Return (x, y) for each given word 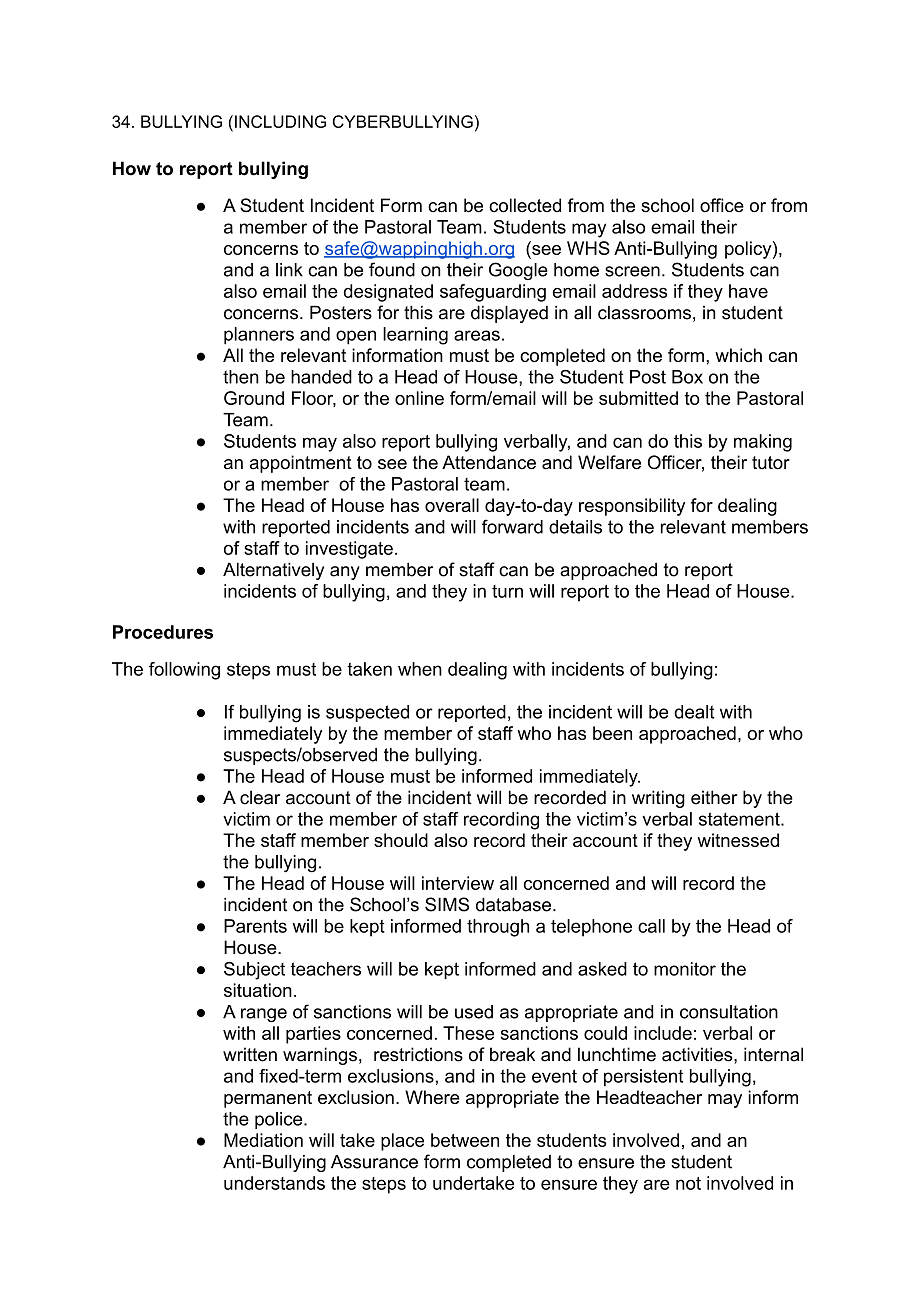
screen (632, 271)
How (132, 168)
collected (525, 205)
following (184, 671)
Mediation (263, 1140)
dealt (694, 712)
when (420, 669)
